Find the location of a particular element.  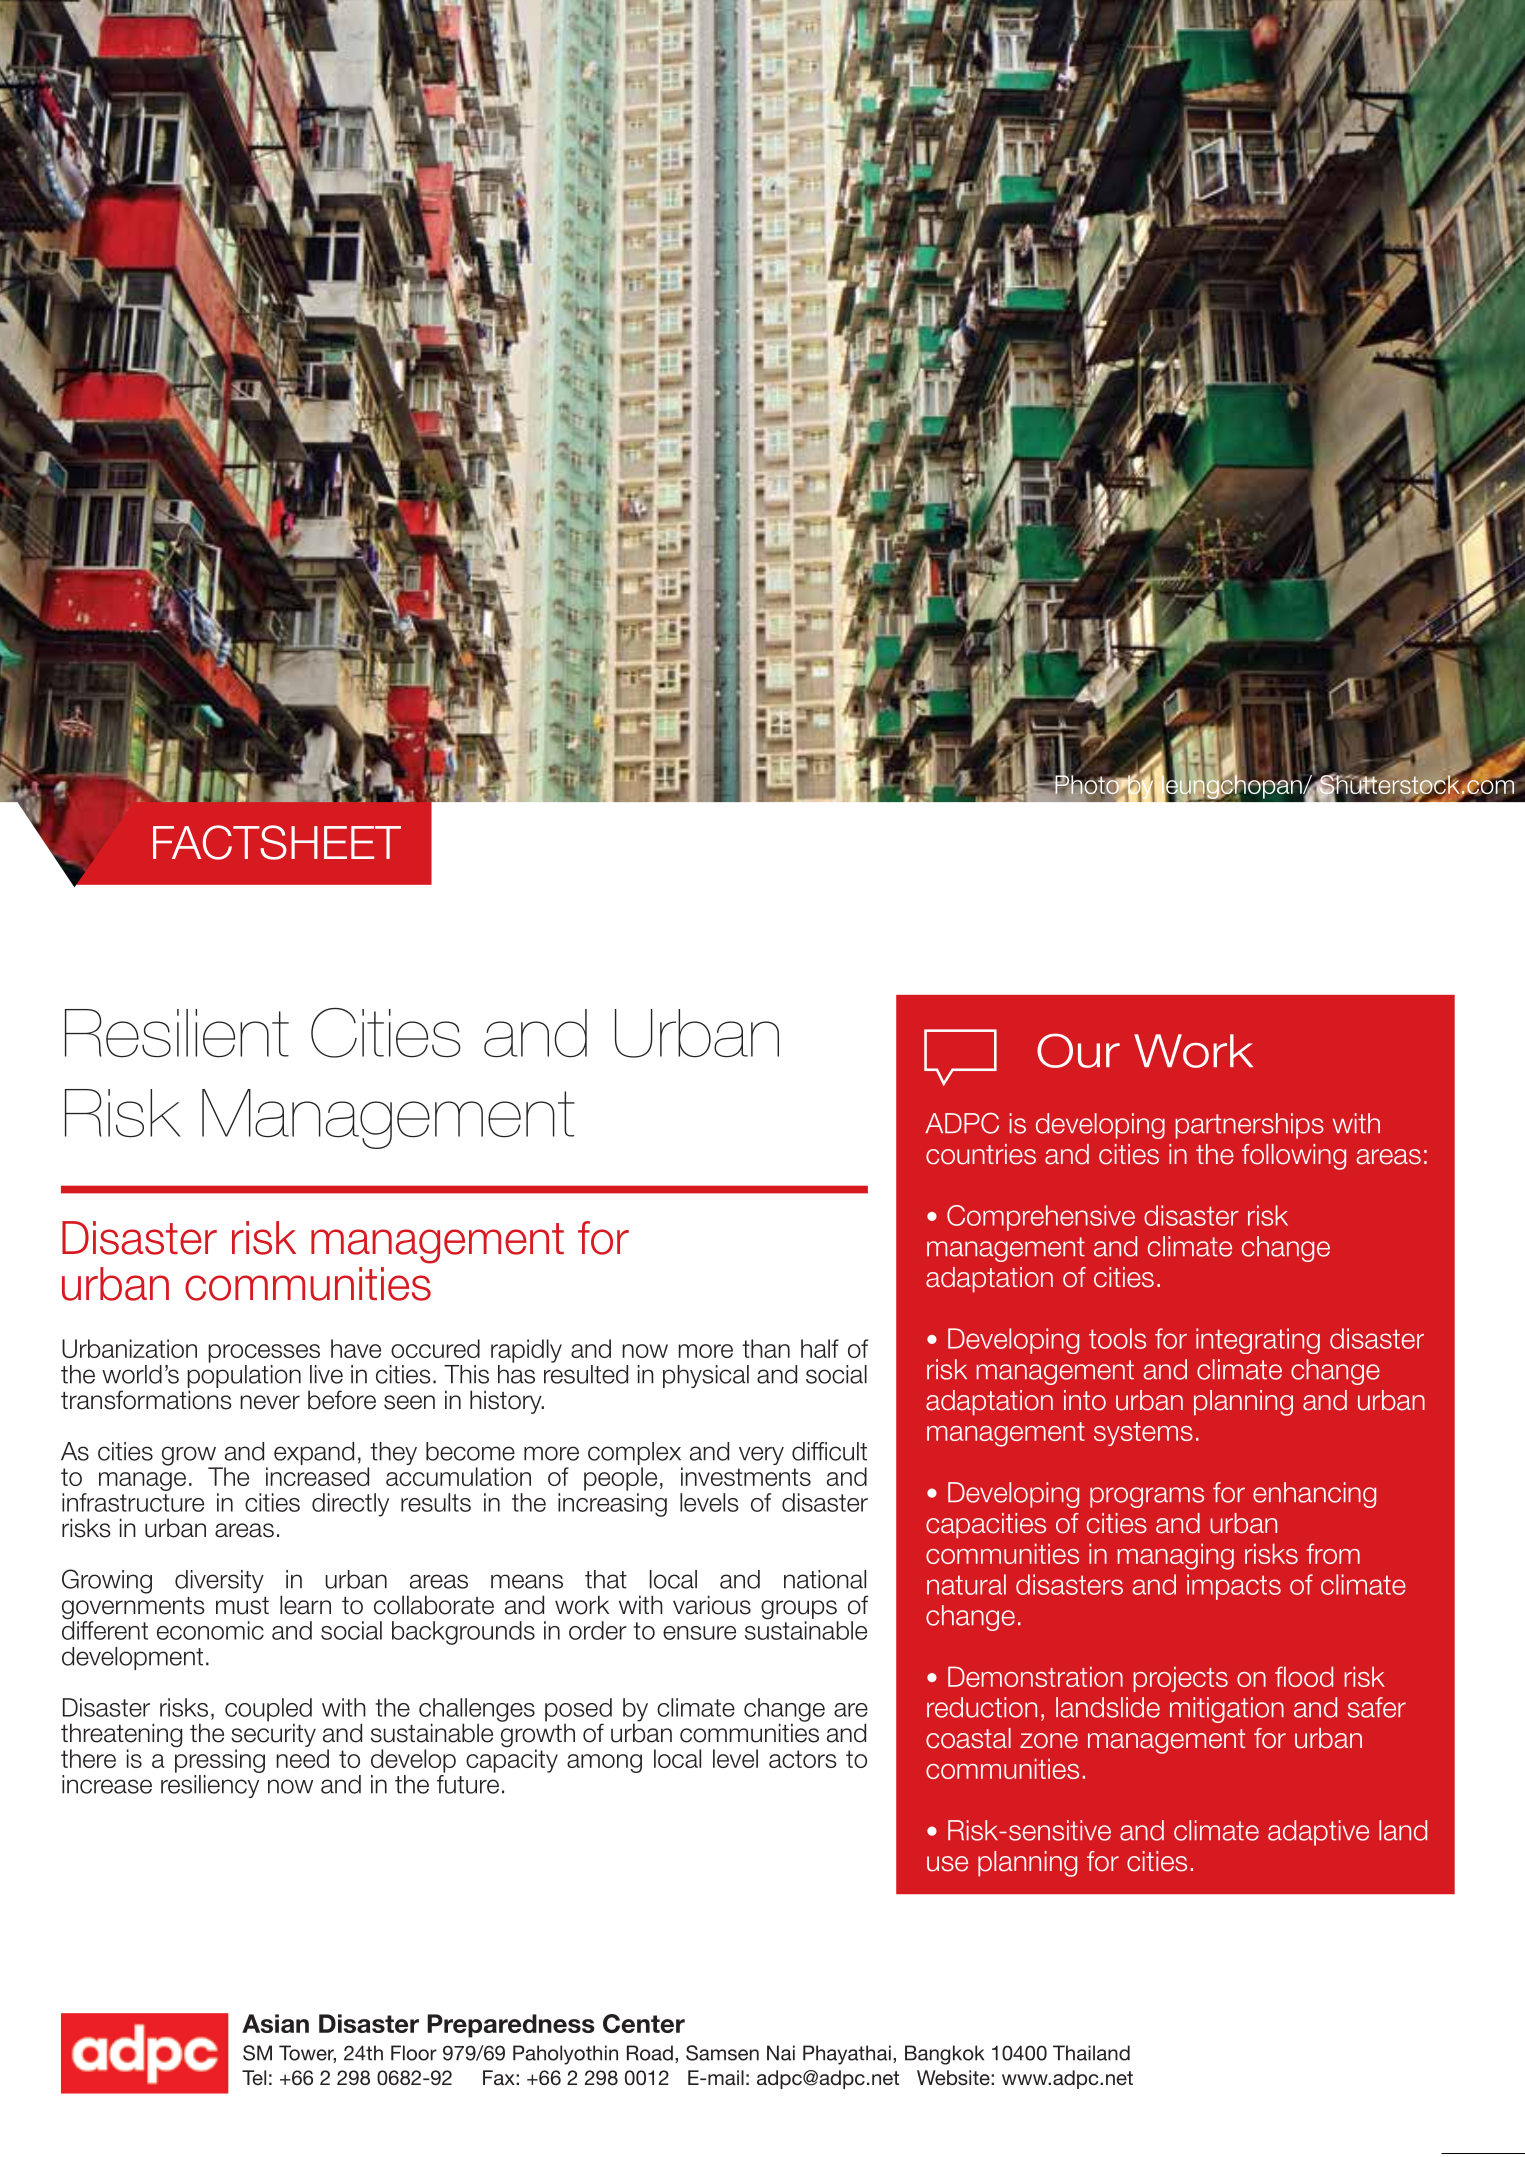

countries is located at coordinates (981, 1154).
